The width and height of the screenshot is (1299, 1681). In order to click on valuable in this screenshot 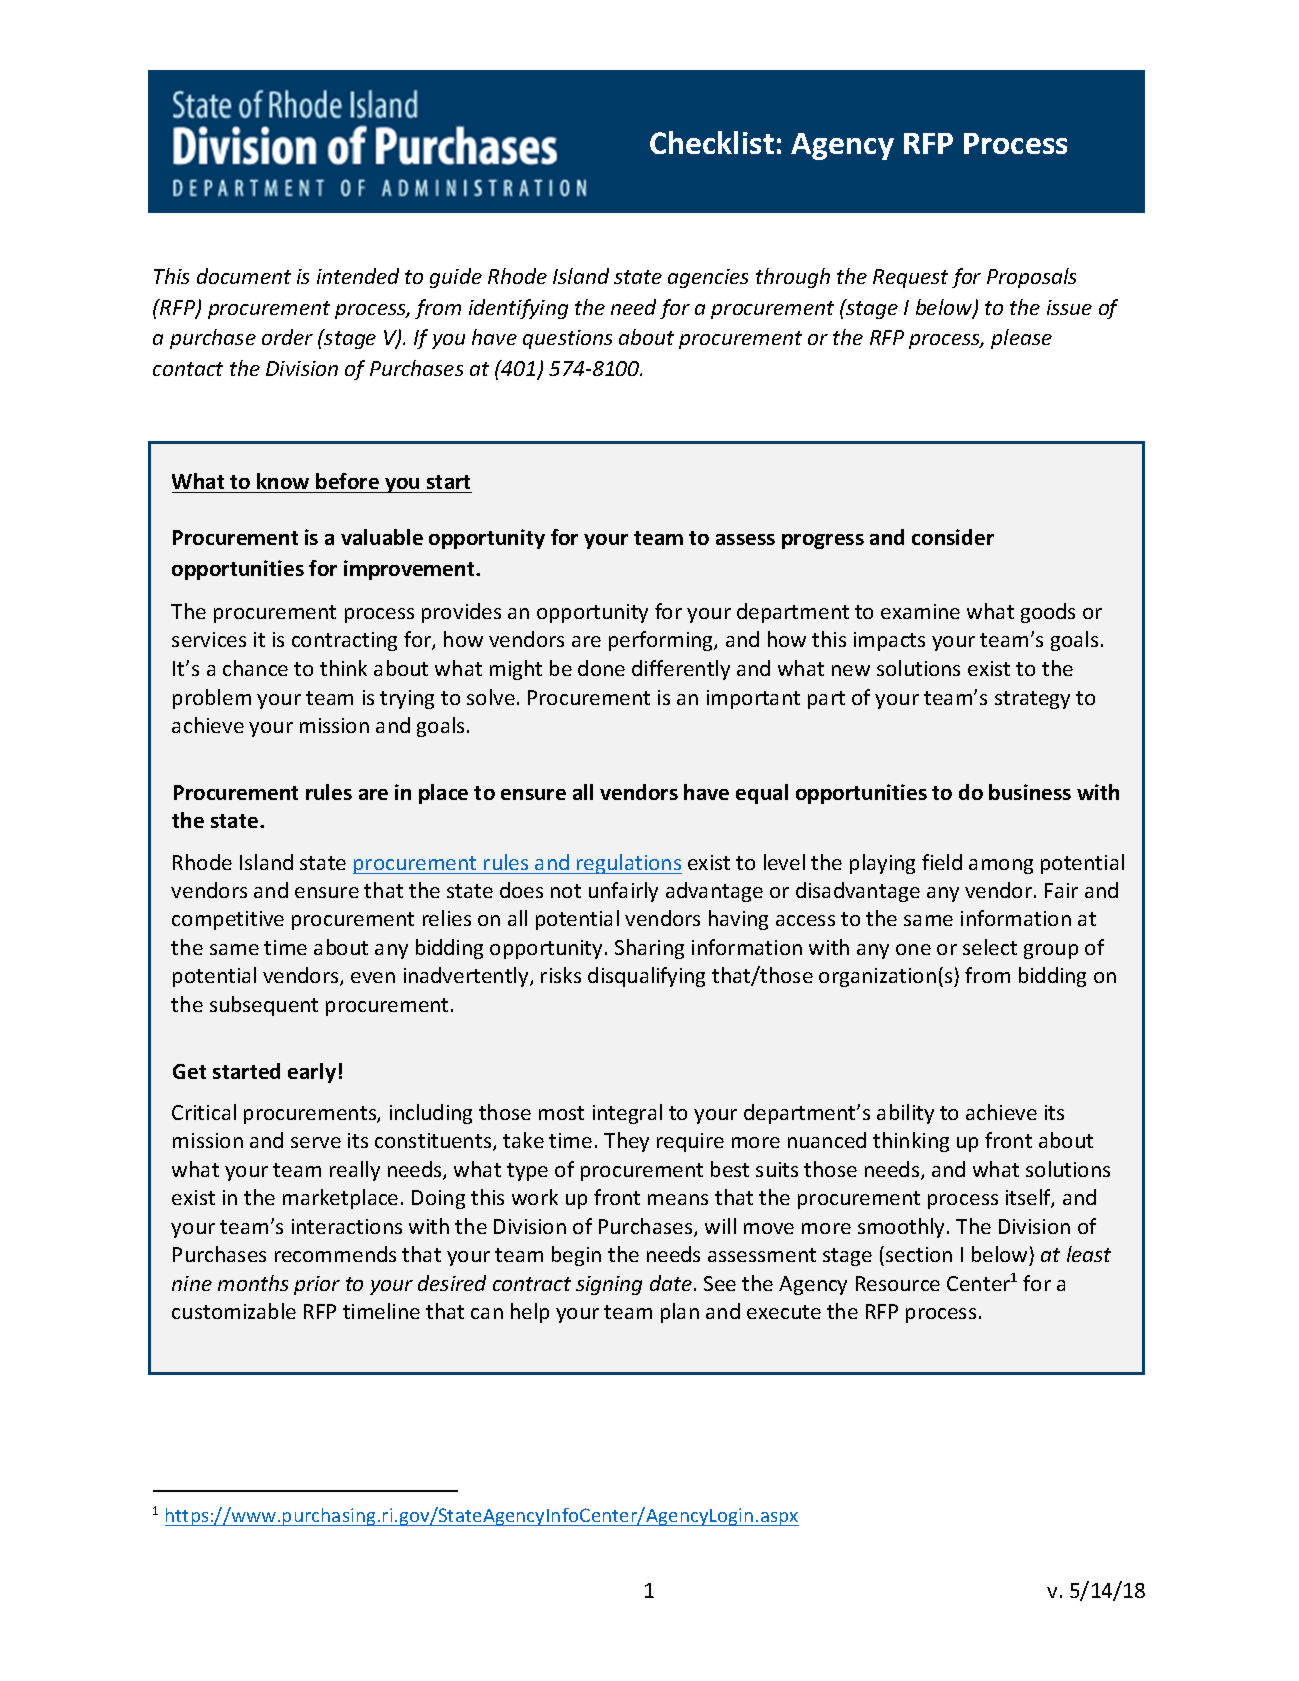, I will do `click(382, 537)`.
